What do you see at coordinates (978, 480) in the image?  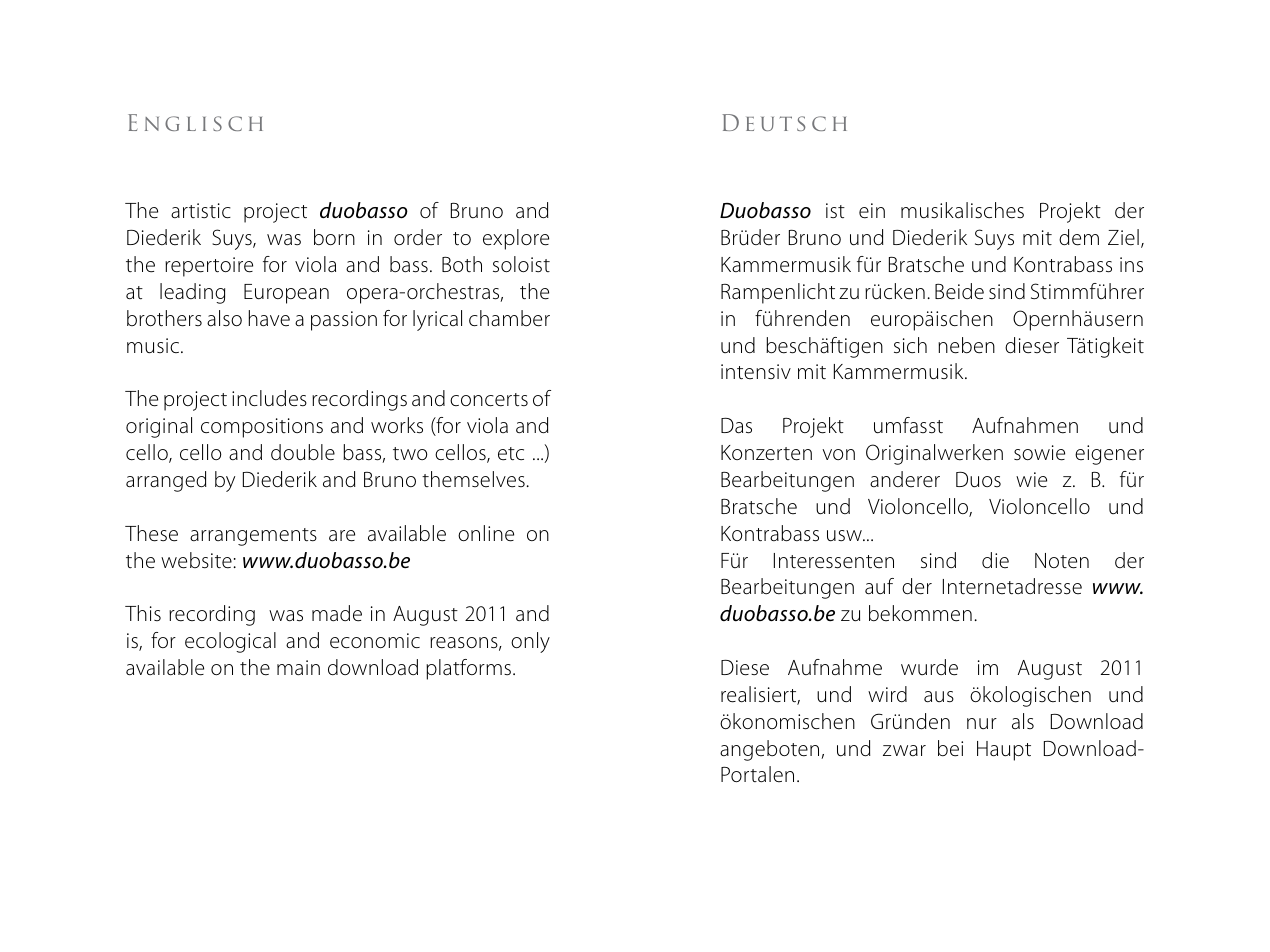 I see `Duos` at bounding box center [978, 480].
